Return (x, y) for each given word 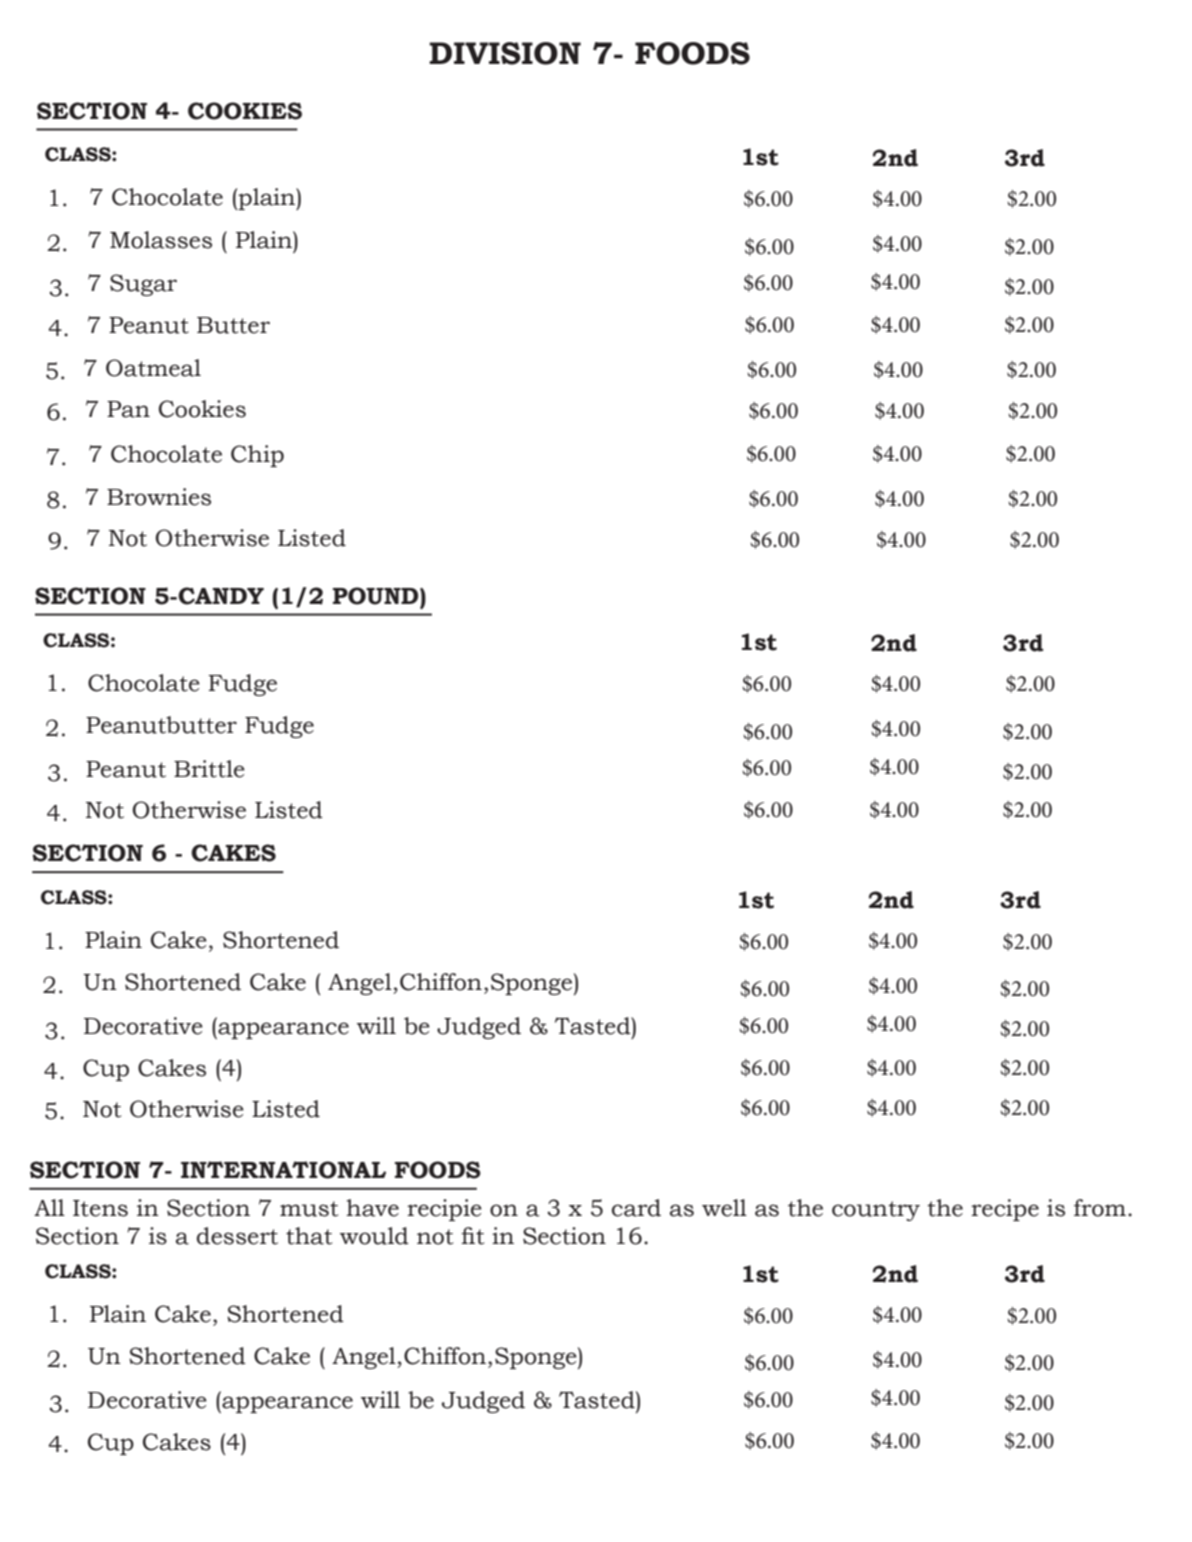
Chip (257, 456)
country (876, 1211)
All (49, 1207)
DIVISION (505, 53)
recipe (1005, 1210)
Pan (128, 409)
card (636, 1208)
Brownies (159, 497)
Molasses (161, 240)
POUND (377, 596)
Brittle (209, 769)
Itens (100, 1208)
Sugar (143, 285)
